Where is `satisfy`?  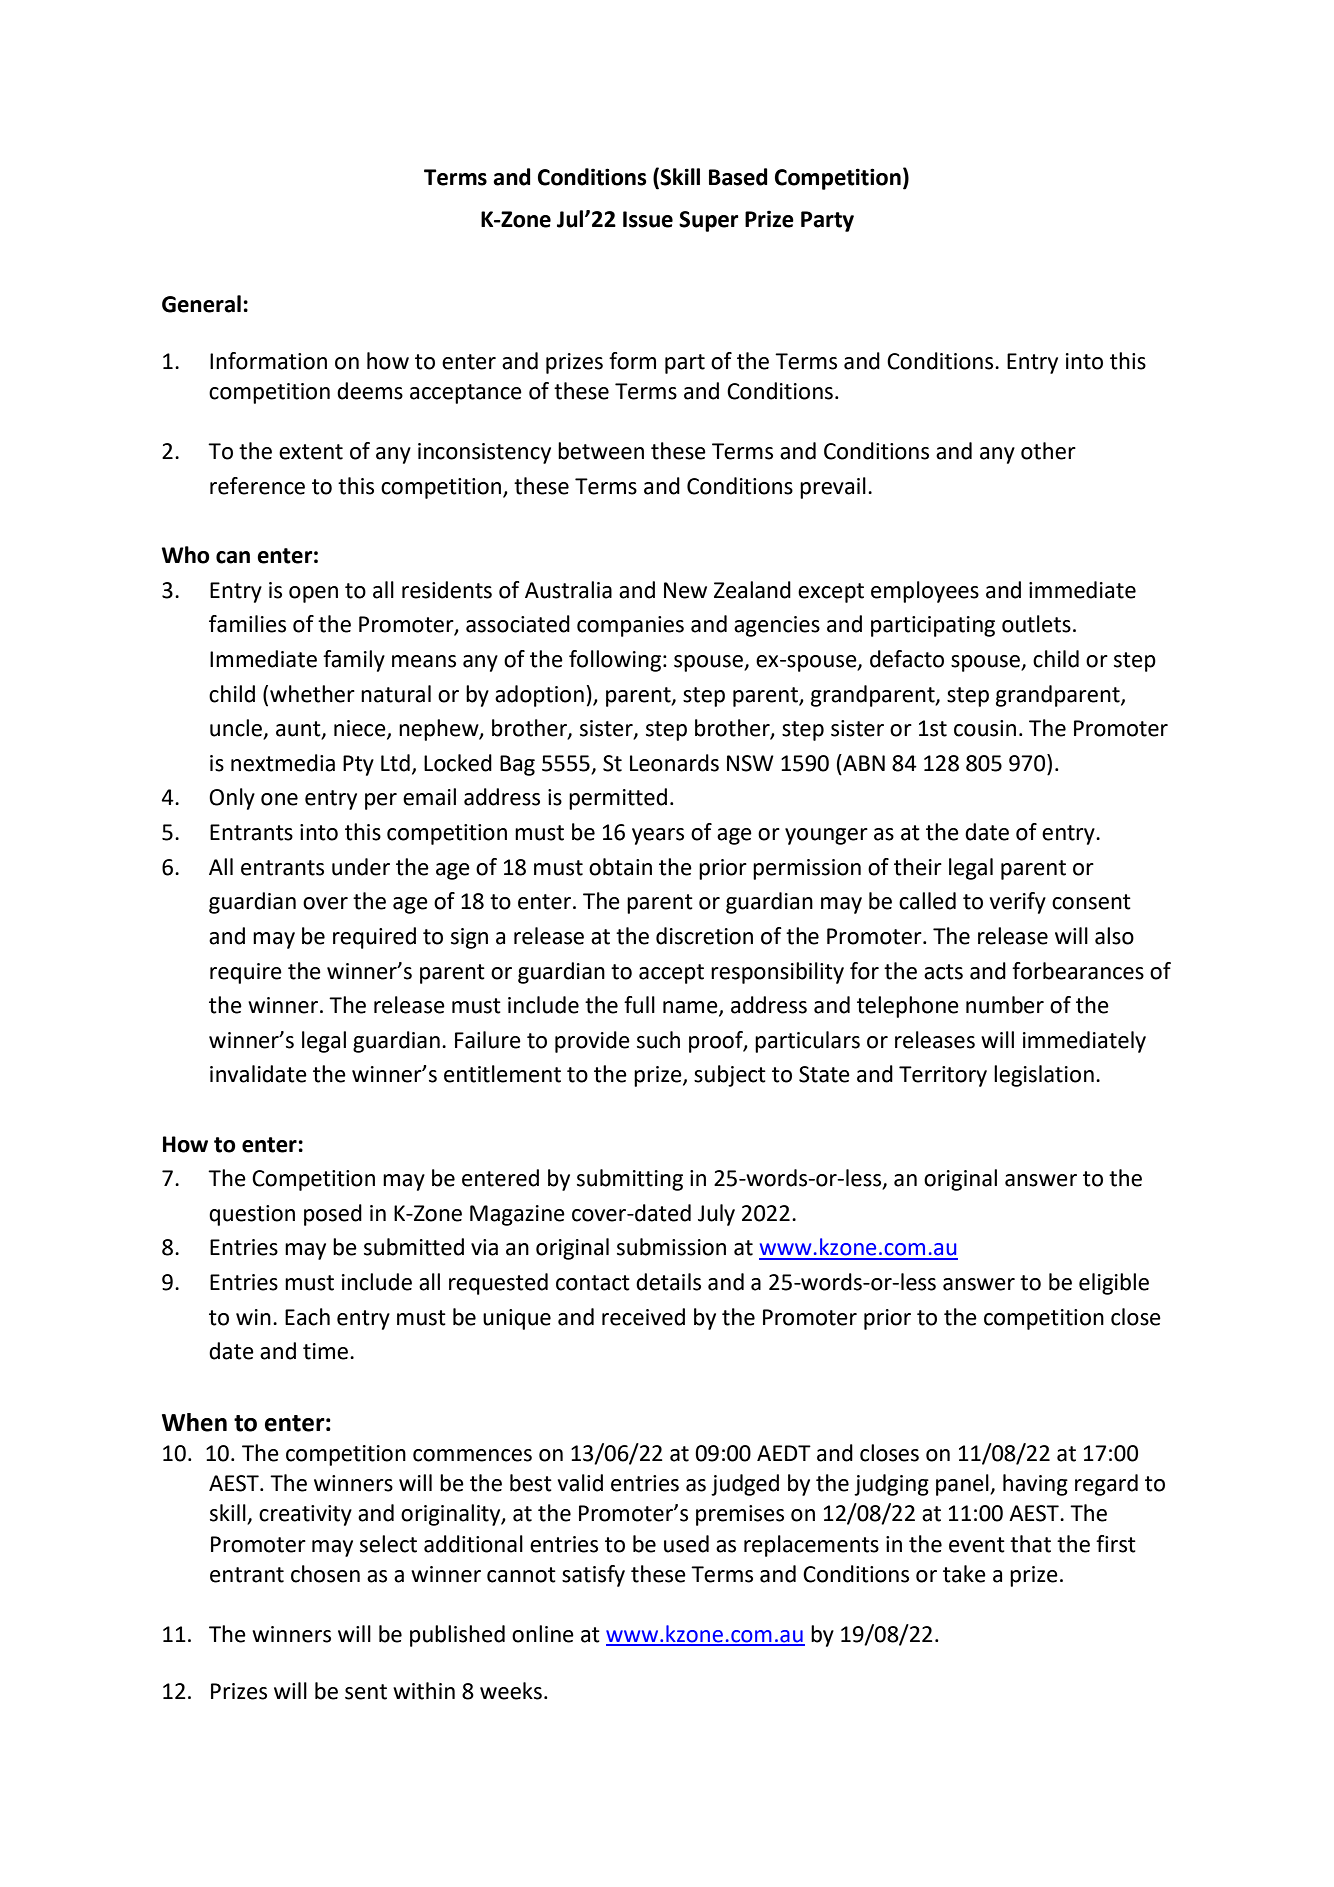 satisfy is located at coordinates (593, 1576).
